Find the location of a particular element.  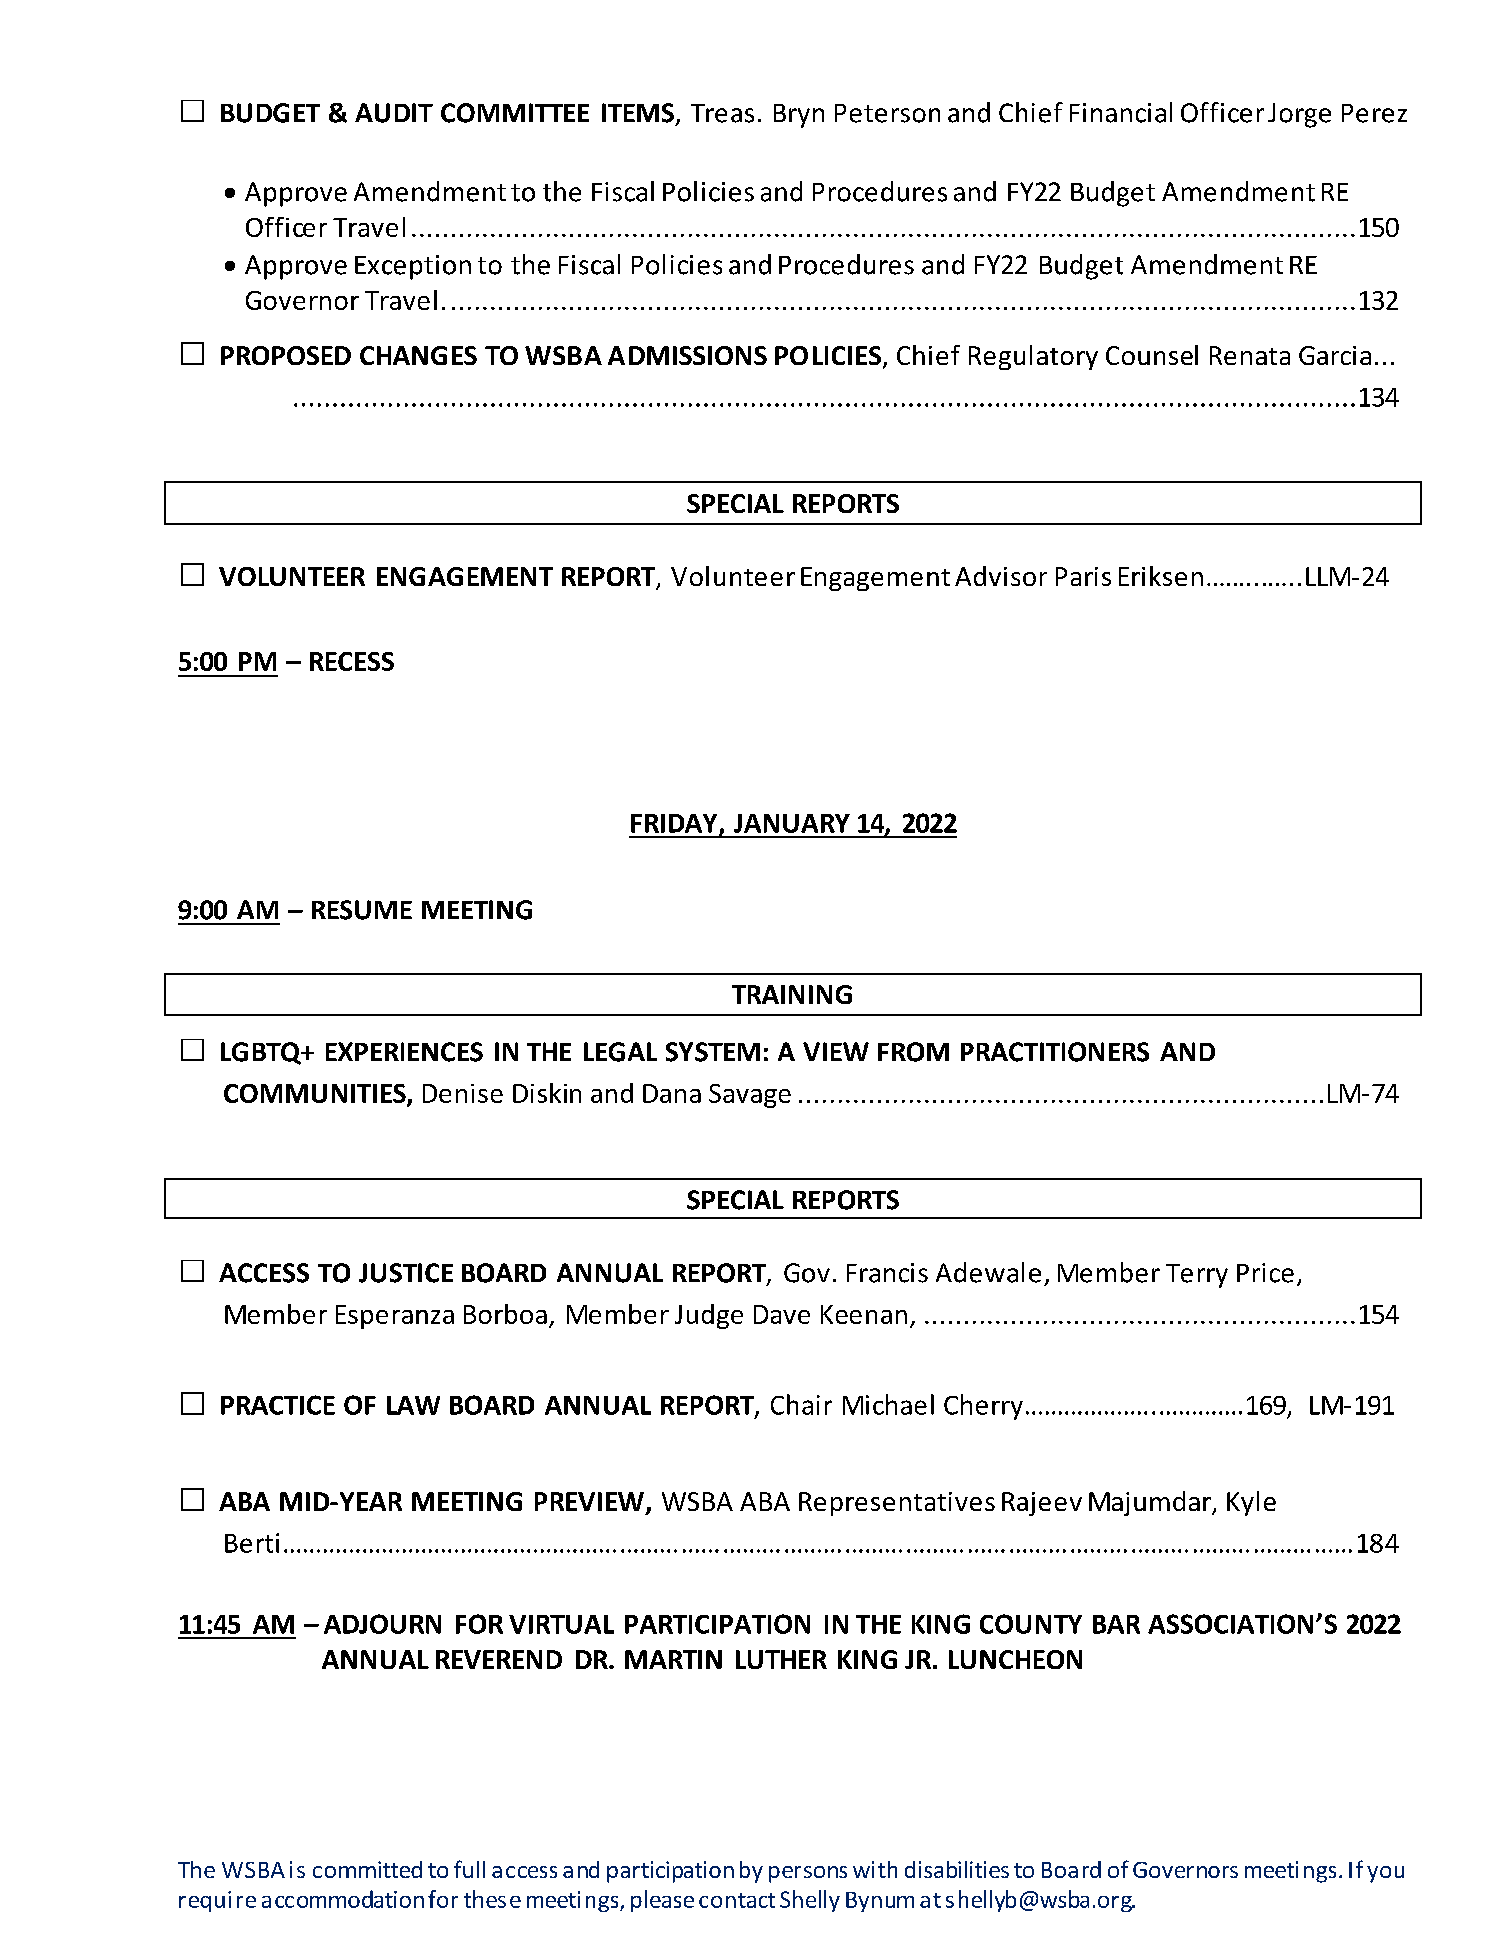

Bryn is located at coordinates (799, 116).
